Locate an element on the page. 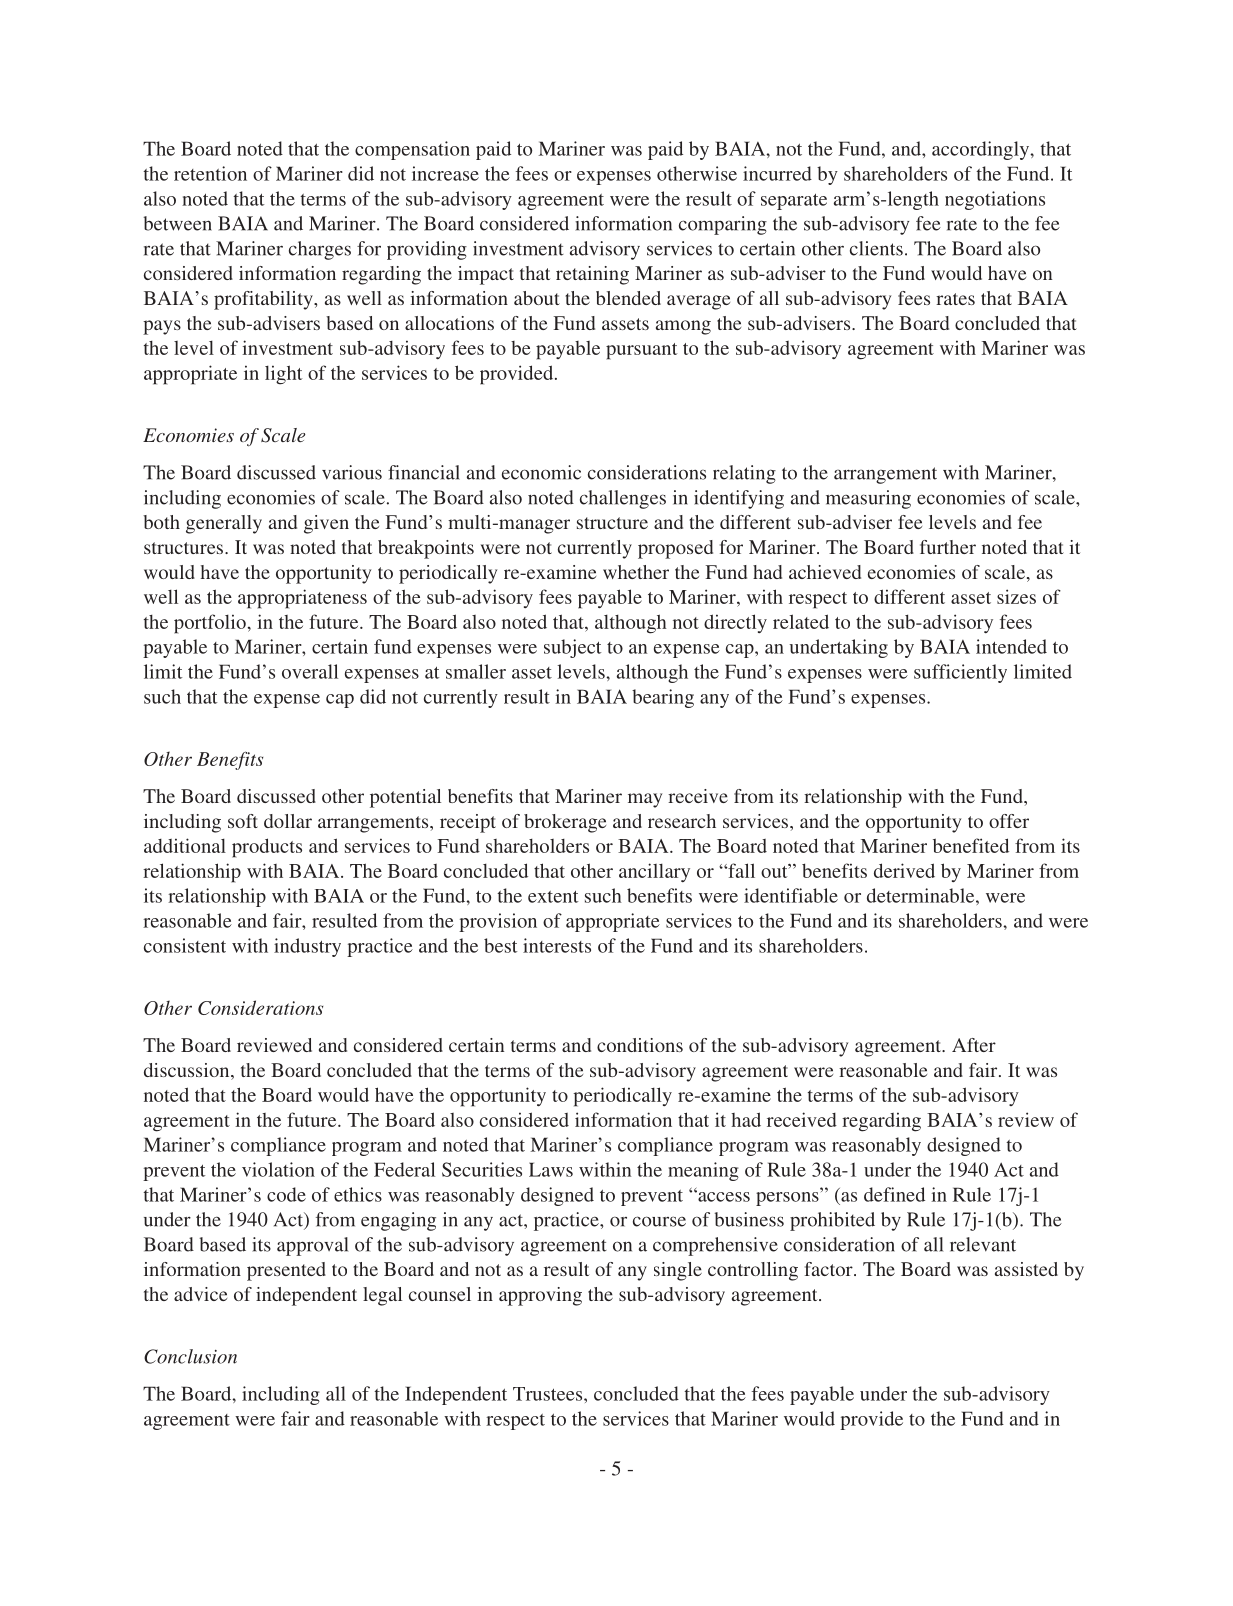 This document has height=1606, width=1233. may is located at coordinates (645, 800).
